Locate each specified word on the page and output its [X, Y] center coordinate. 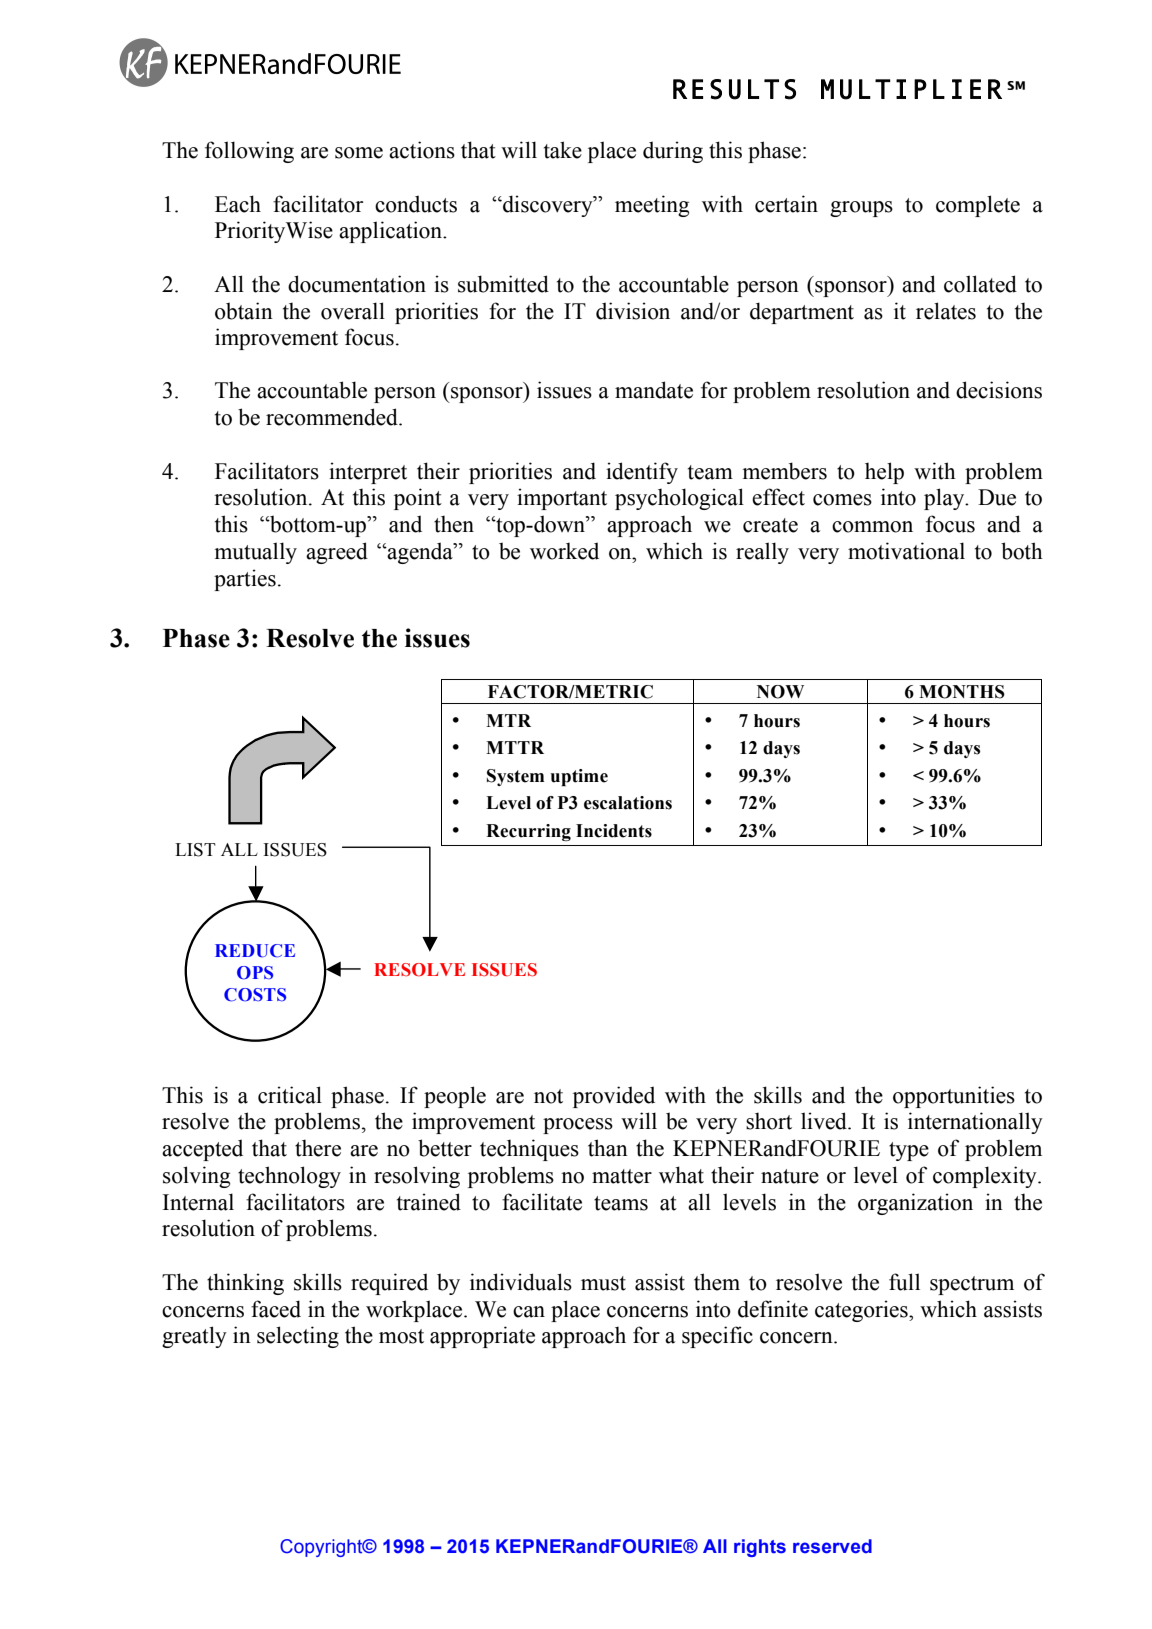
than [608, 1148]
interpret [368, 473]
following [249, 152]
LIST [195, 850]
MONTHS [962, 692]
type [909, 1151]
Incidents [614, 831]
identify [642, 473]
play [945, 499]
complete [978, 206]
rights [760, 1548]
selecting [298, 1337]
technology [289, 1177]
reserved [832, 1546]
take [563, 150]
